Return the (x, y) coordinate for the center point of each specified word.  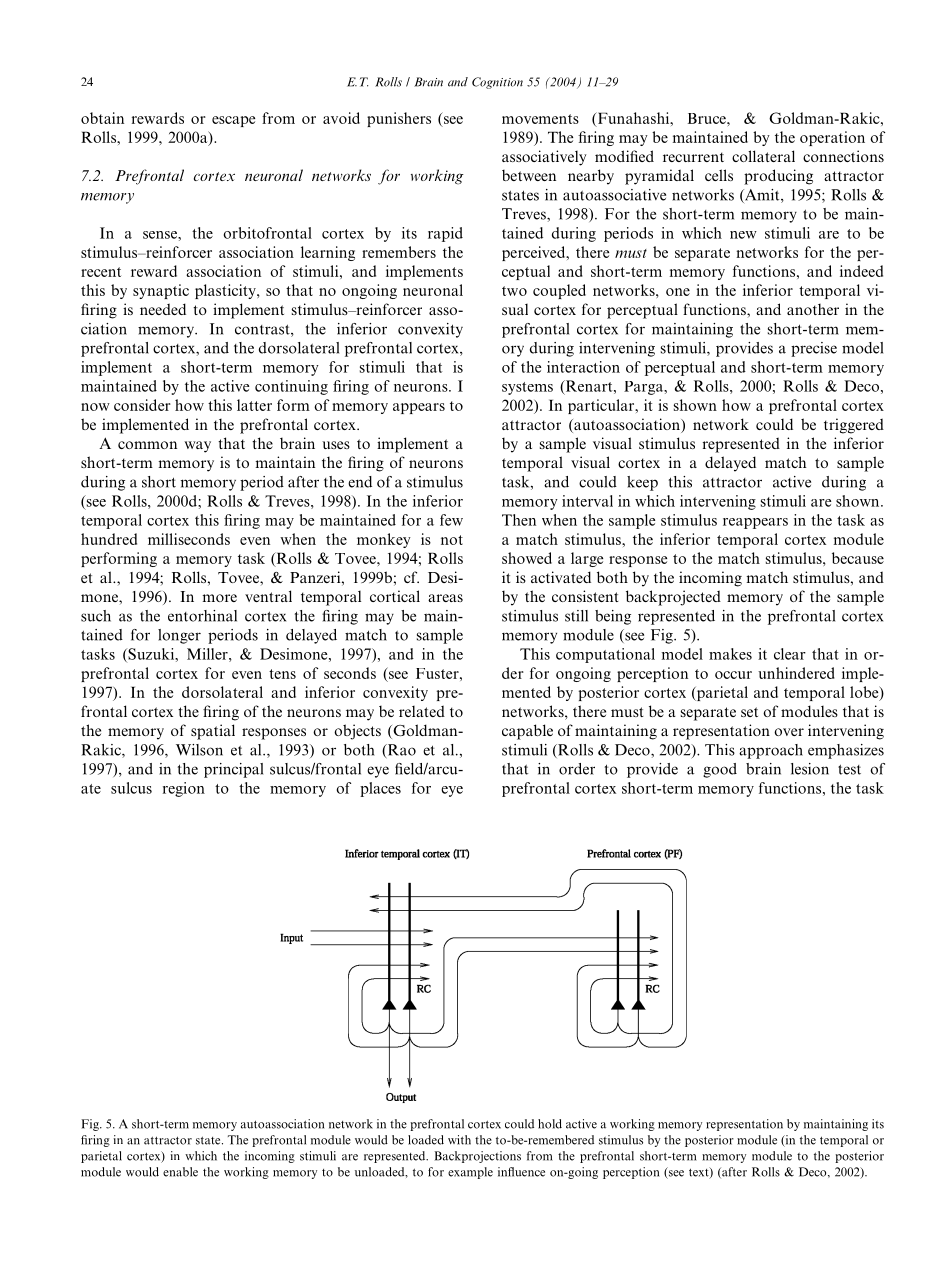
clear (790, 654)
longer (179, 636)
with (459, 1140)
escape (233, 121)
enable (180, 1172)
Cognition (497, 83)
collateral (763, 156)
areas (445, 598)
